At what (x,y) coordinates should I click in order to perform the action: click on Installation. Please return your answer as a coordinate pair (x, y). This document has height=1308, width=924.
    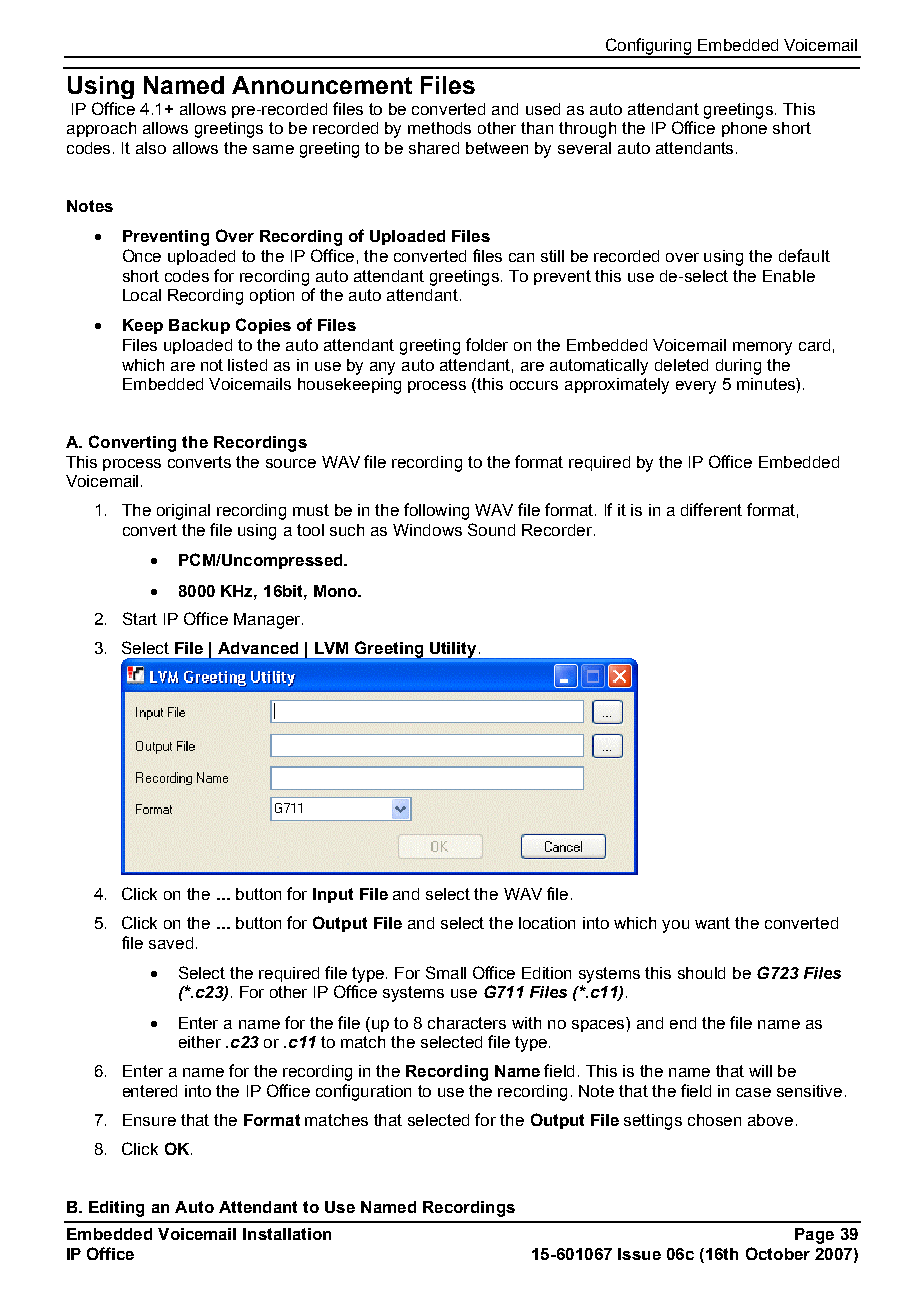
    Looking at the image, I should click on (287, 1234).
